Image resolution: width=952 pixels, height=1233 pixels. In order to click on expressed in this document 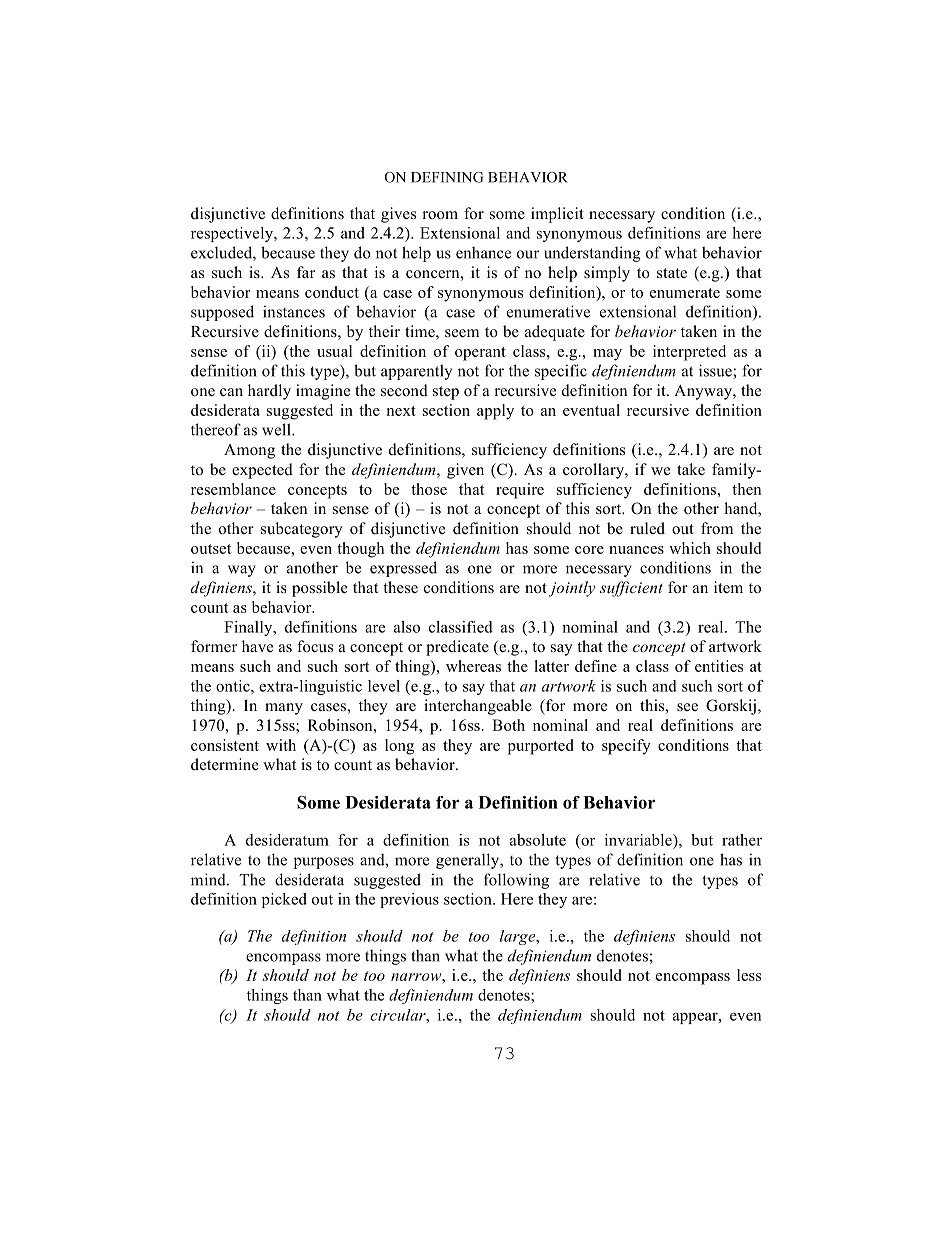, I will do `click(403, 569)`.
